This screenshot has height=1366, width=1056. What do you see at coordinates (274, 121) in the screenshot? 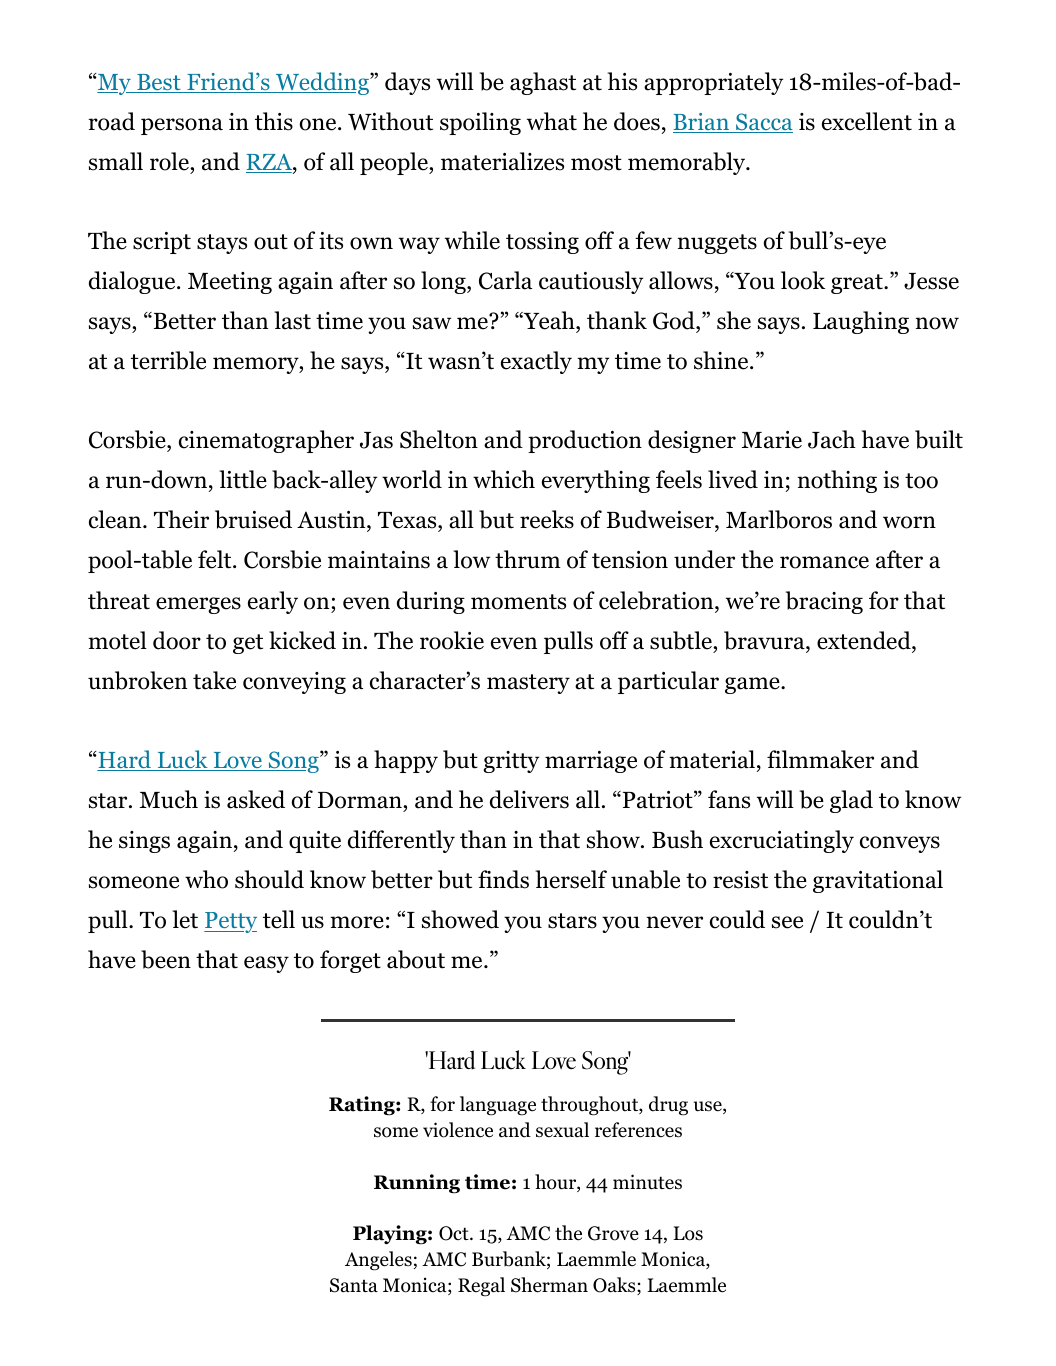
I see `this` at bounding box center [274, 121].
